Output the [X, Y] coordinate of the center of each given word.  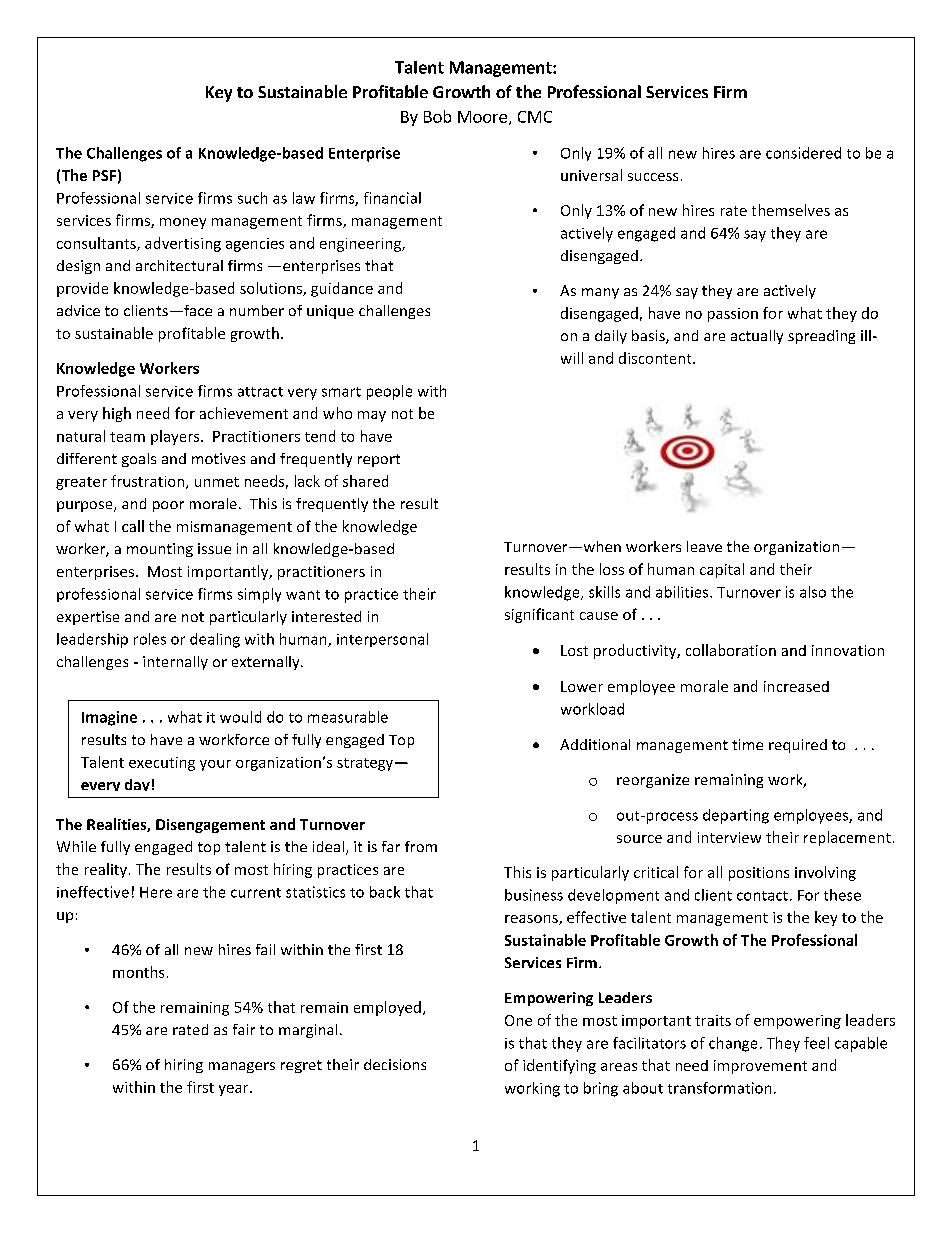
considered [803, 153]
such [252, 198]
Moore [482, 117]
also [813, 592]
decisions [395, 1064]
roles [150, 639]
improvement [760, 1067]
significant [539, 615]
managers [242, 1067]
